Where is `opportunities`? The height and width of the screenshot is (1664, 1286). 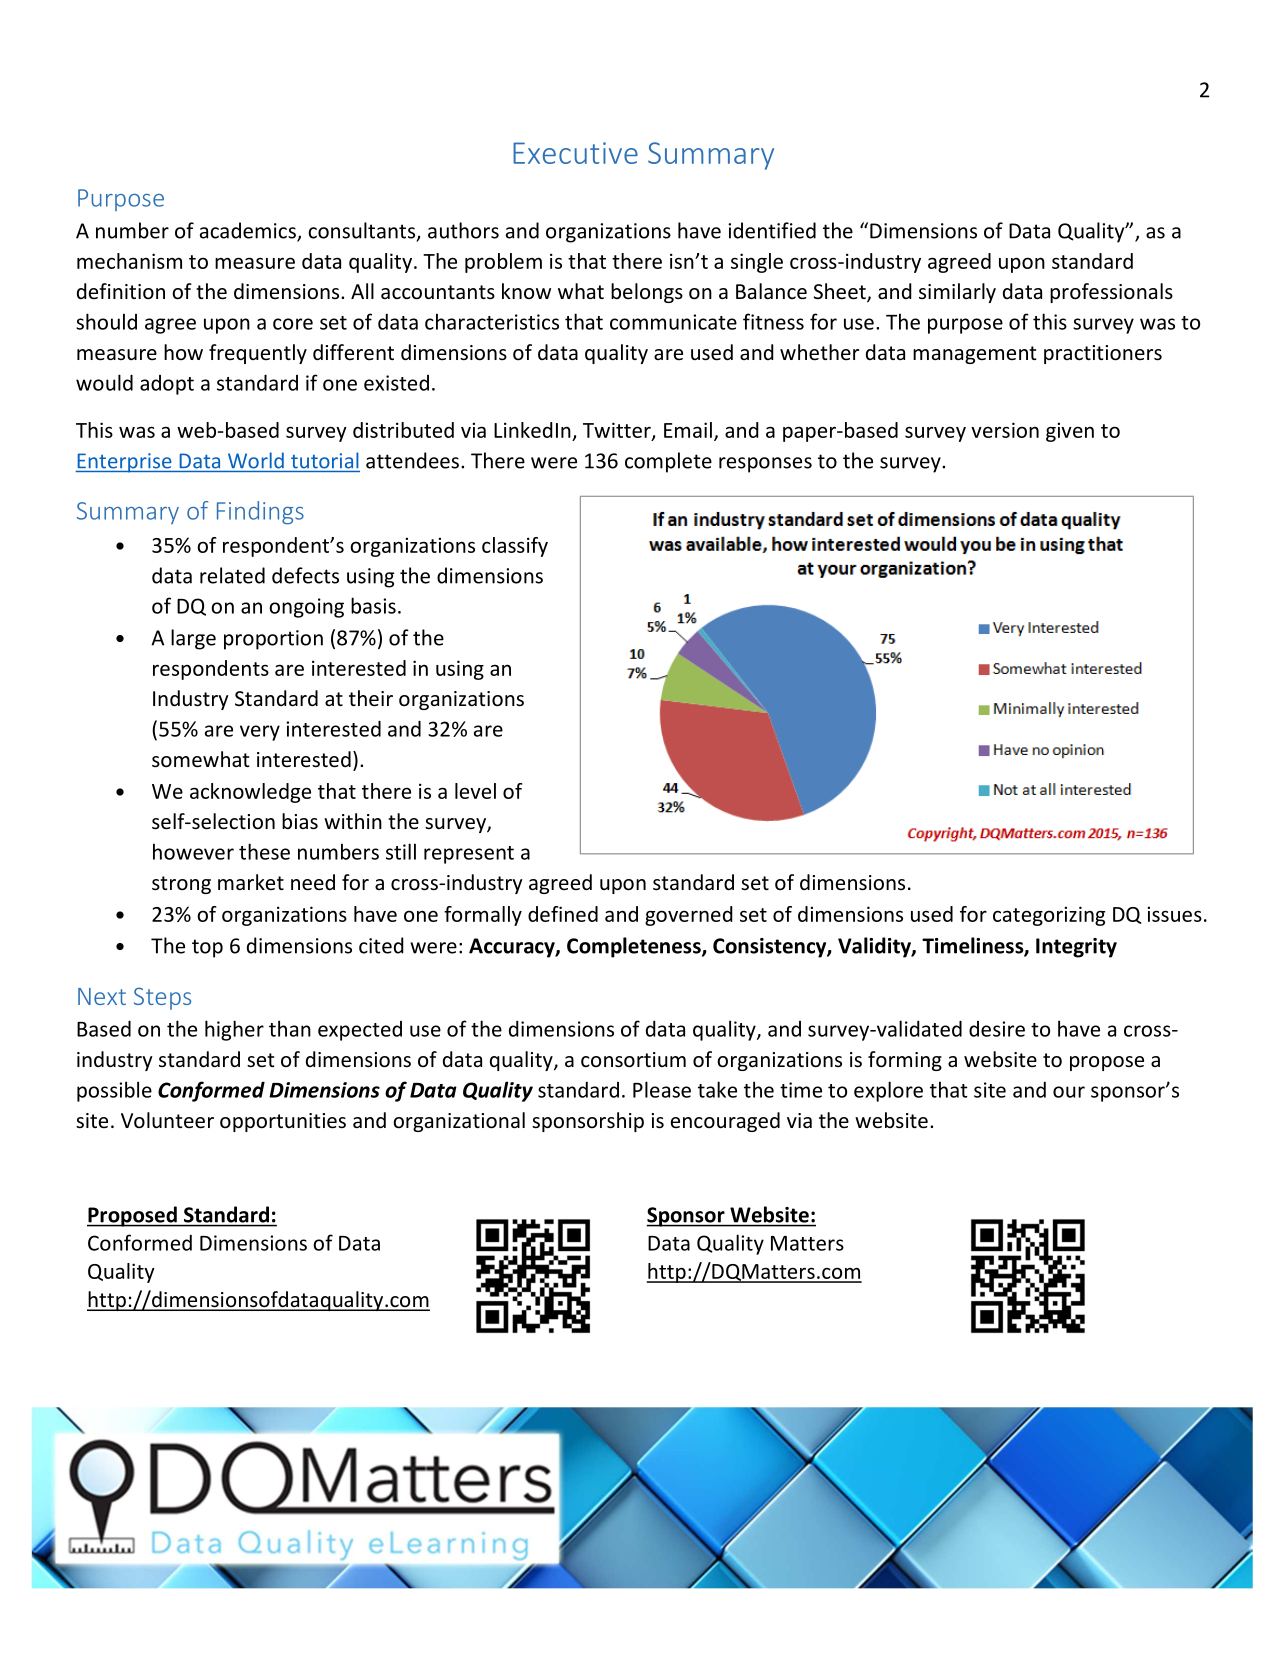
opportunities is located at coordinates (283, 1122).
